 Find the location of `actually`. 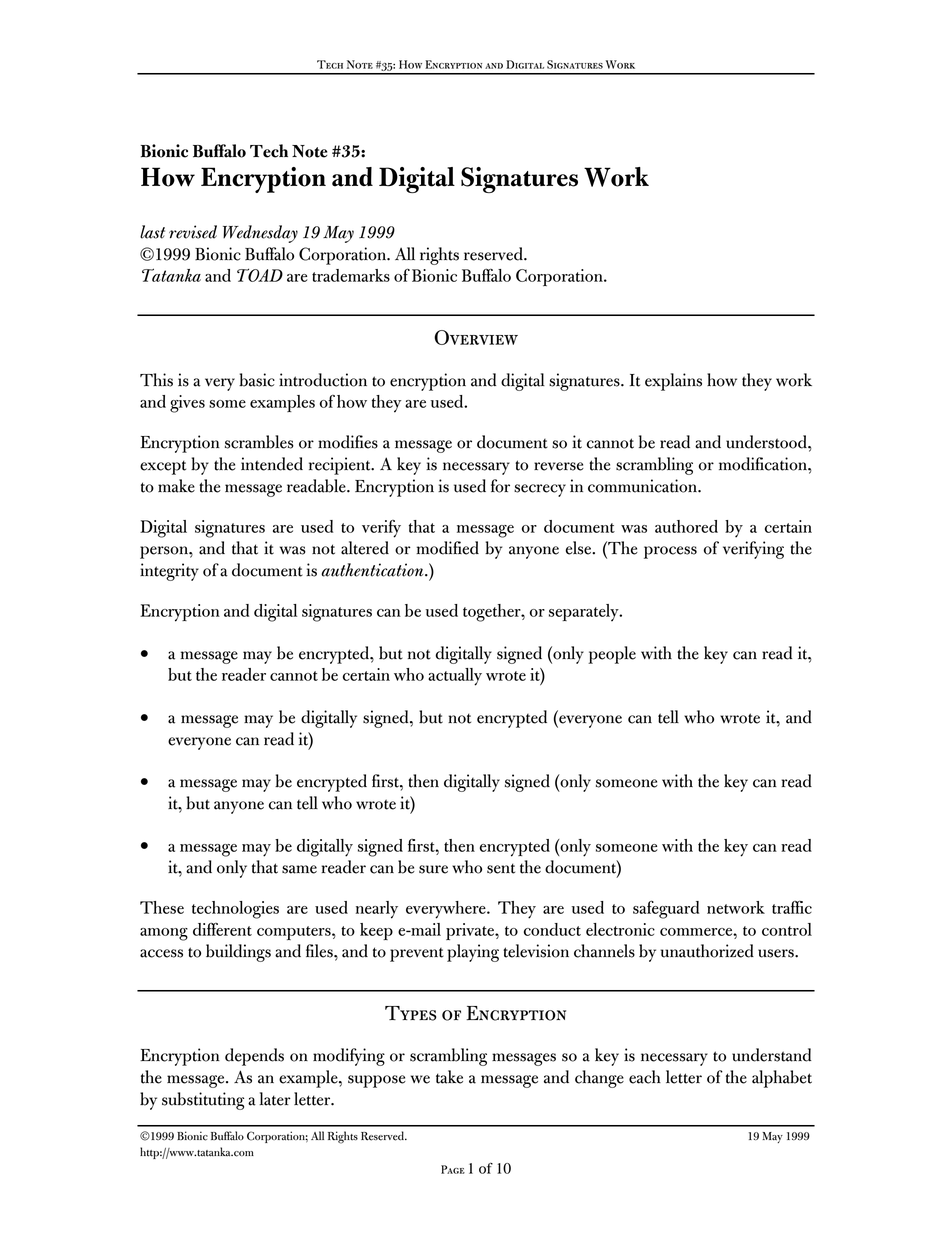

actually is located at coordinates (455, 677).
